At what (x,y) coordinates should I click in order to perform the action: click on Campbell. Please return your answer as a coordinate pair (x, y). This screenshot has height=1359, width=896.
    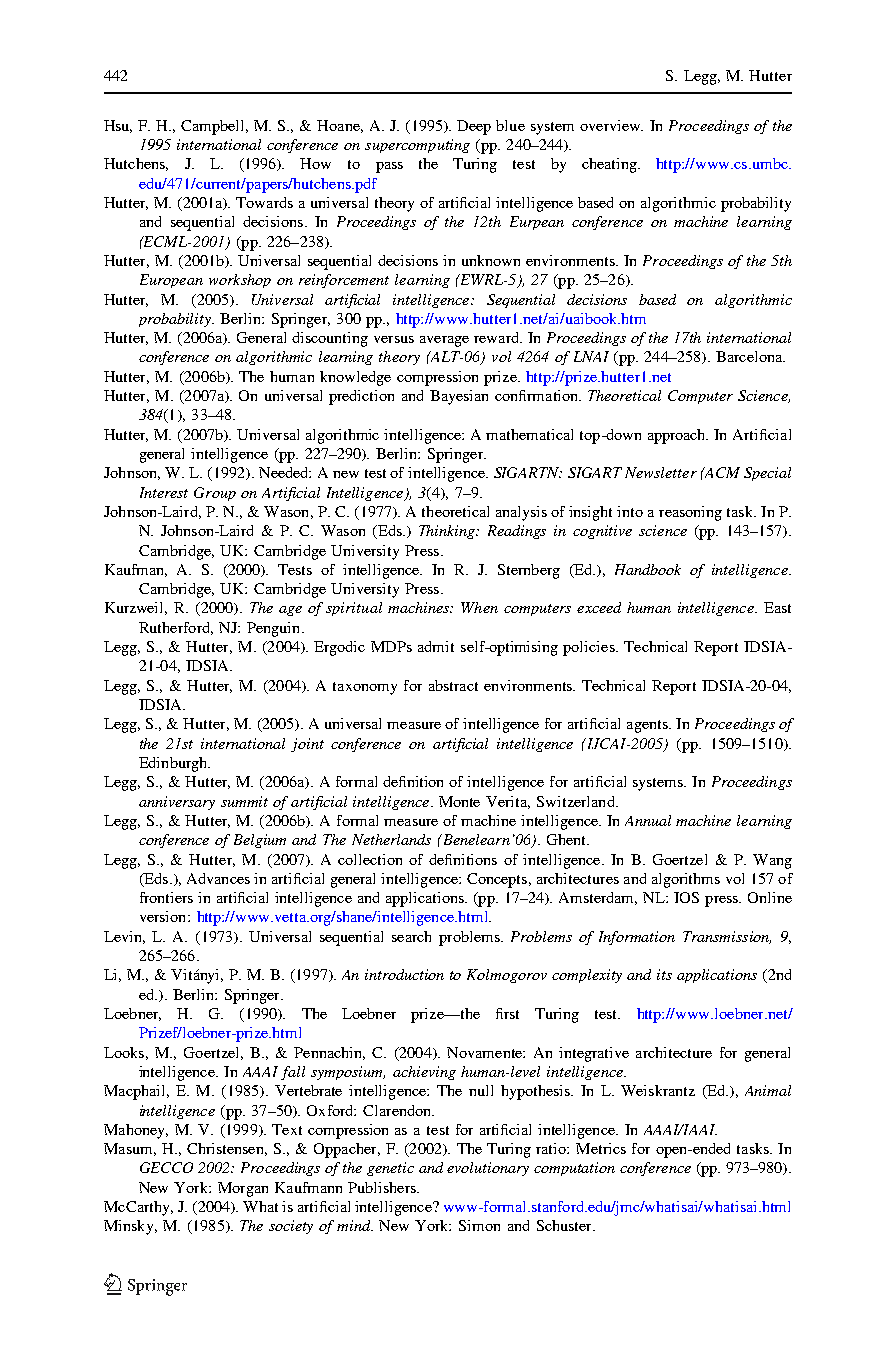
    Looking at the image, I should click on (214, 127).
